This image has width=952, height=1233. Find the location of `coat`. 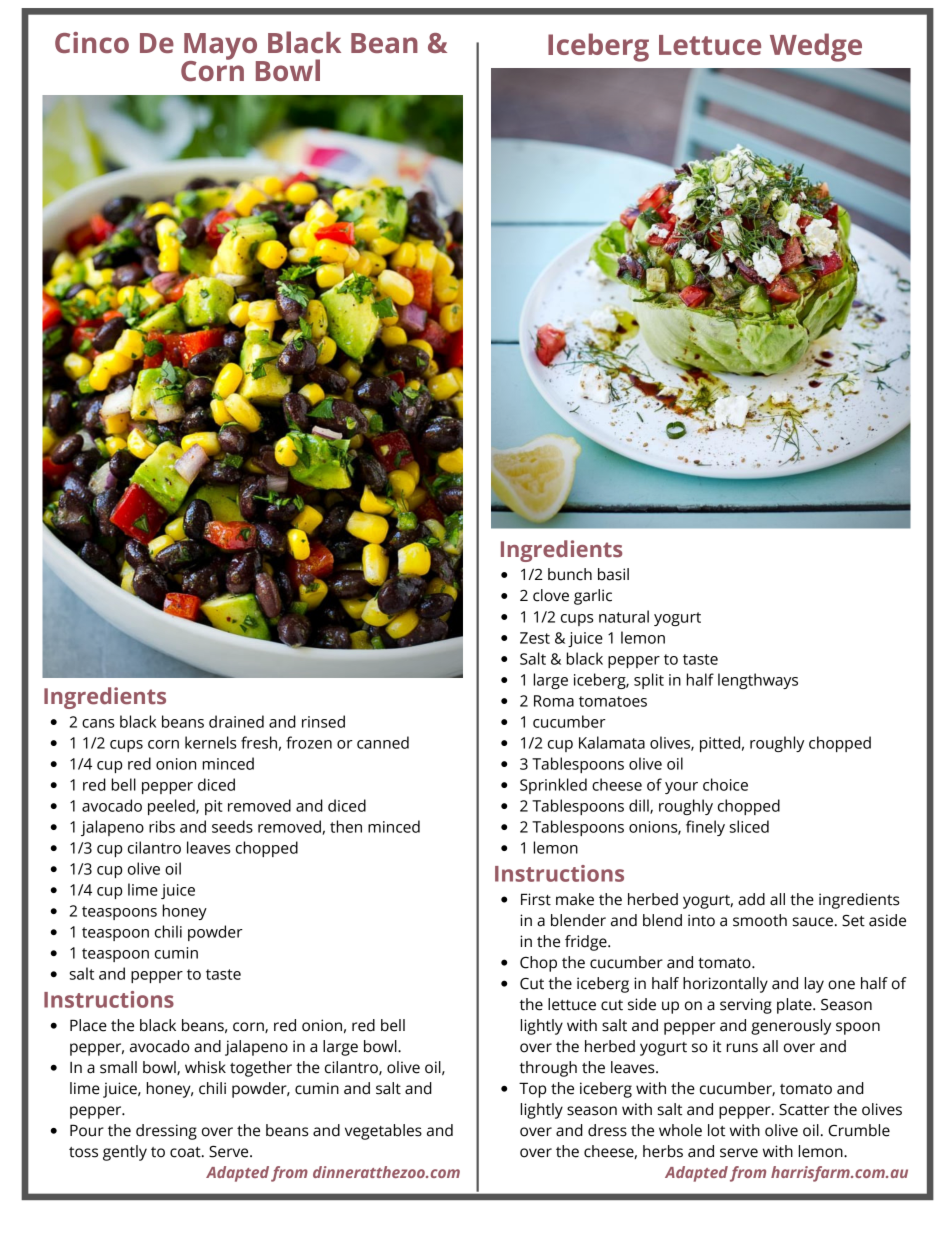

coat is located at coordinates (186, 1152).
